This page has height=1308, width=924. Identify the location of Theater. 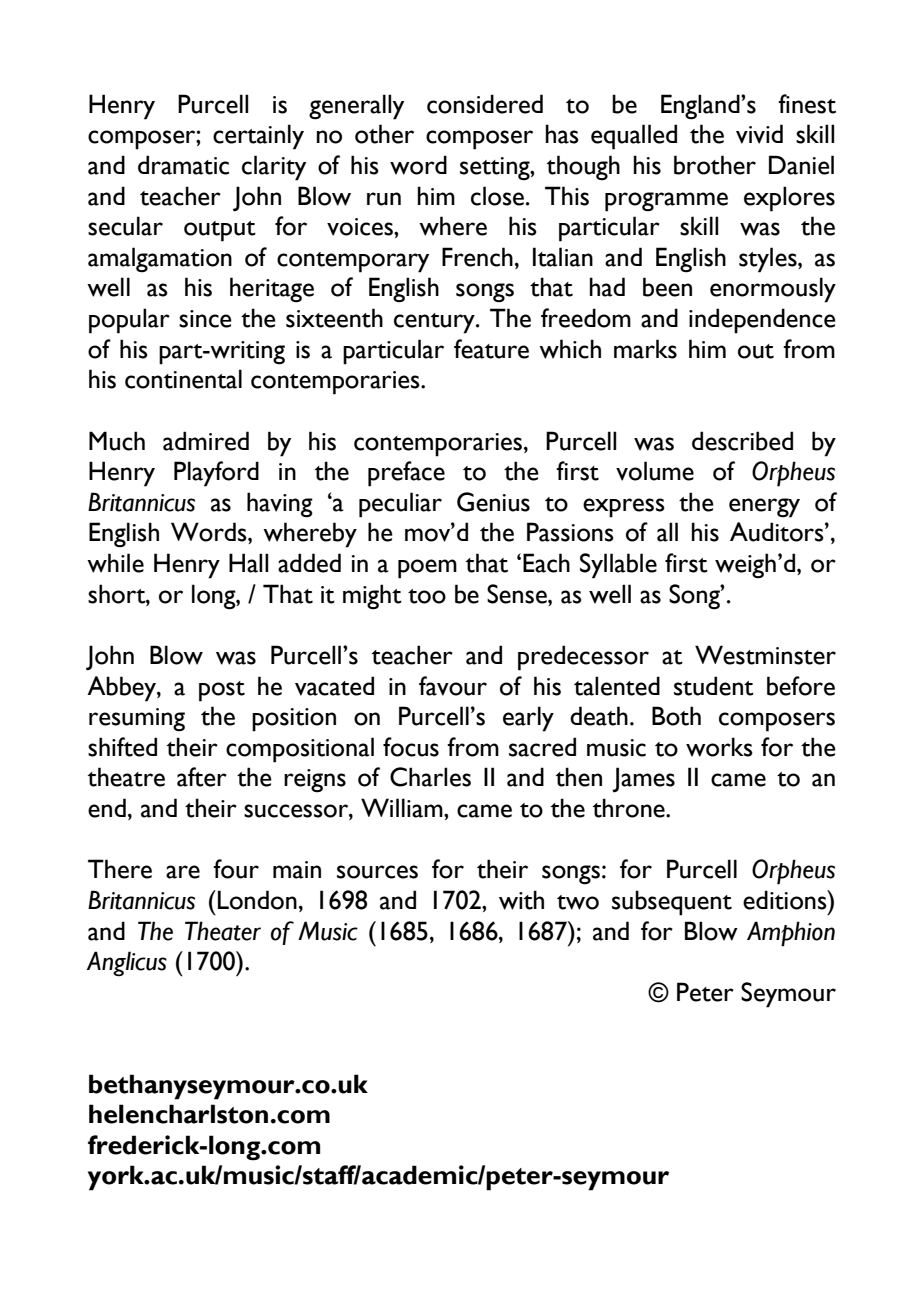
(223, 931).
